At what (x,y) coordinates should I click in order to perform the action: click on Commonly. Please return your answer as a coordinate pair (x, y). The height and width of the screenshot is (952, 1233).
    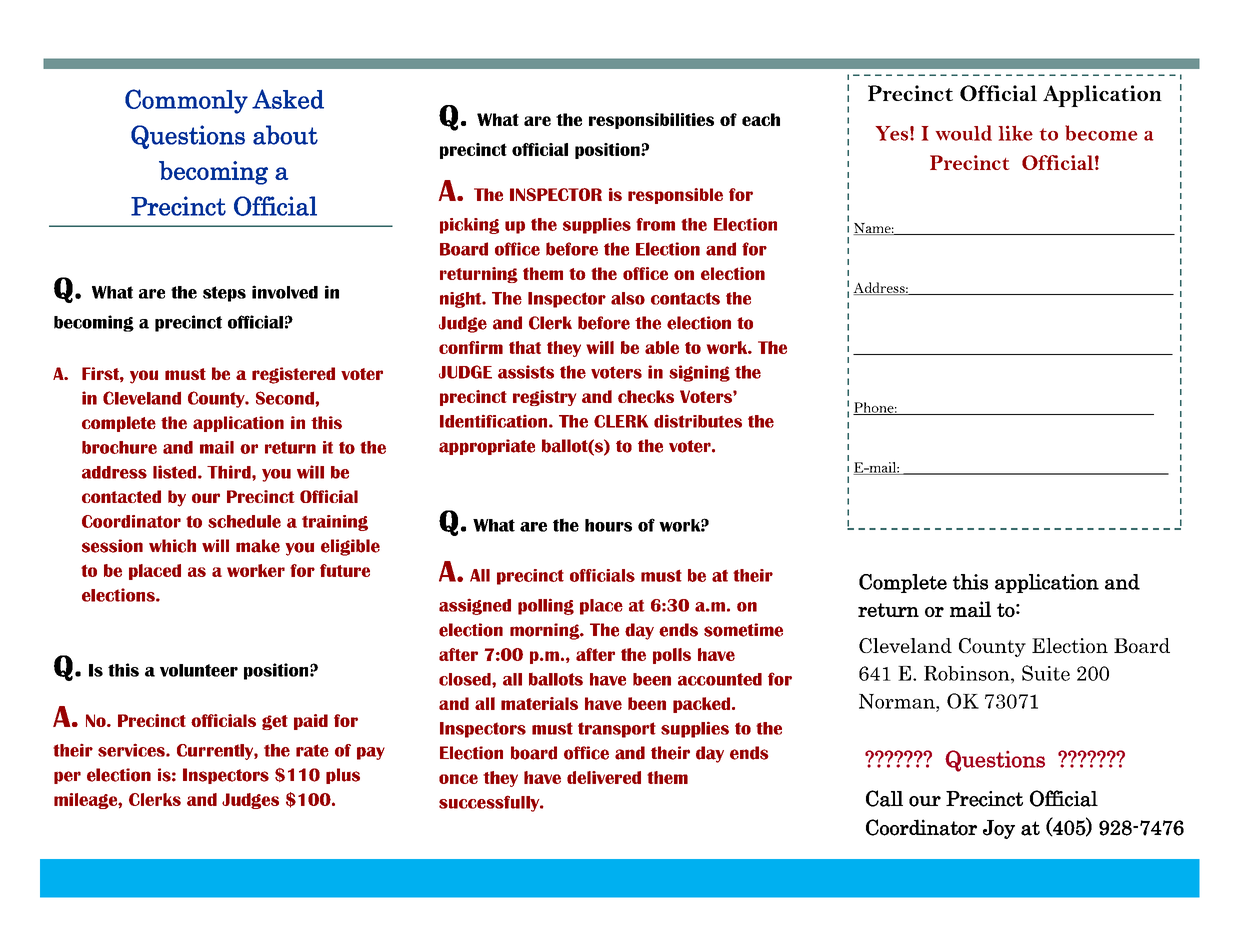
    Looking at the image, I should click on (186, 101).
